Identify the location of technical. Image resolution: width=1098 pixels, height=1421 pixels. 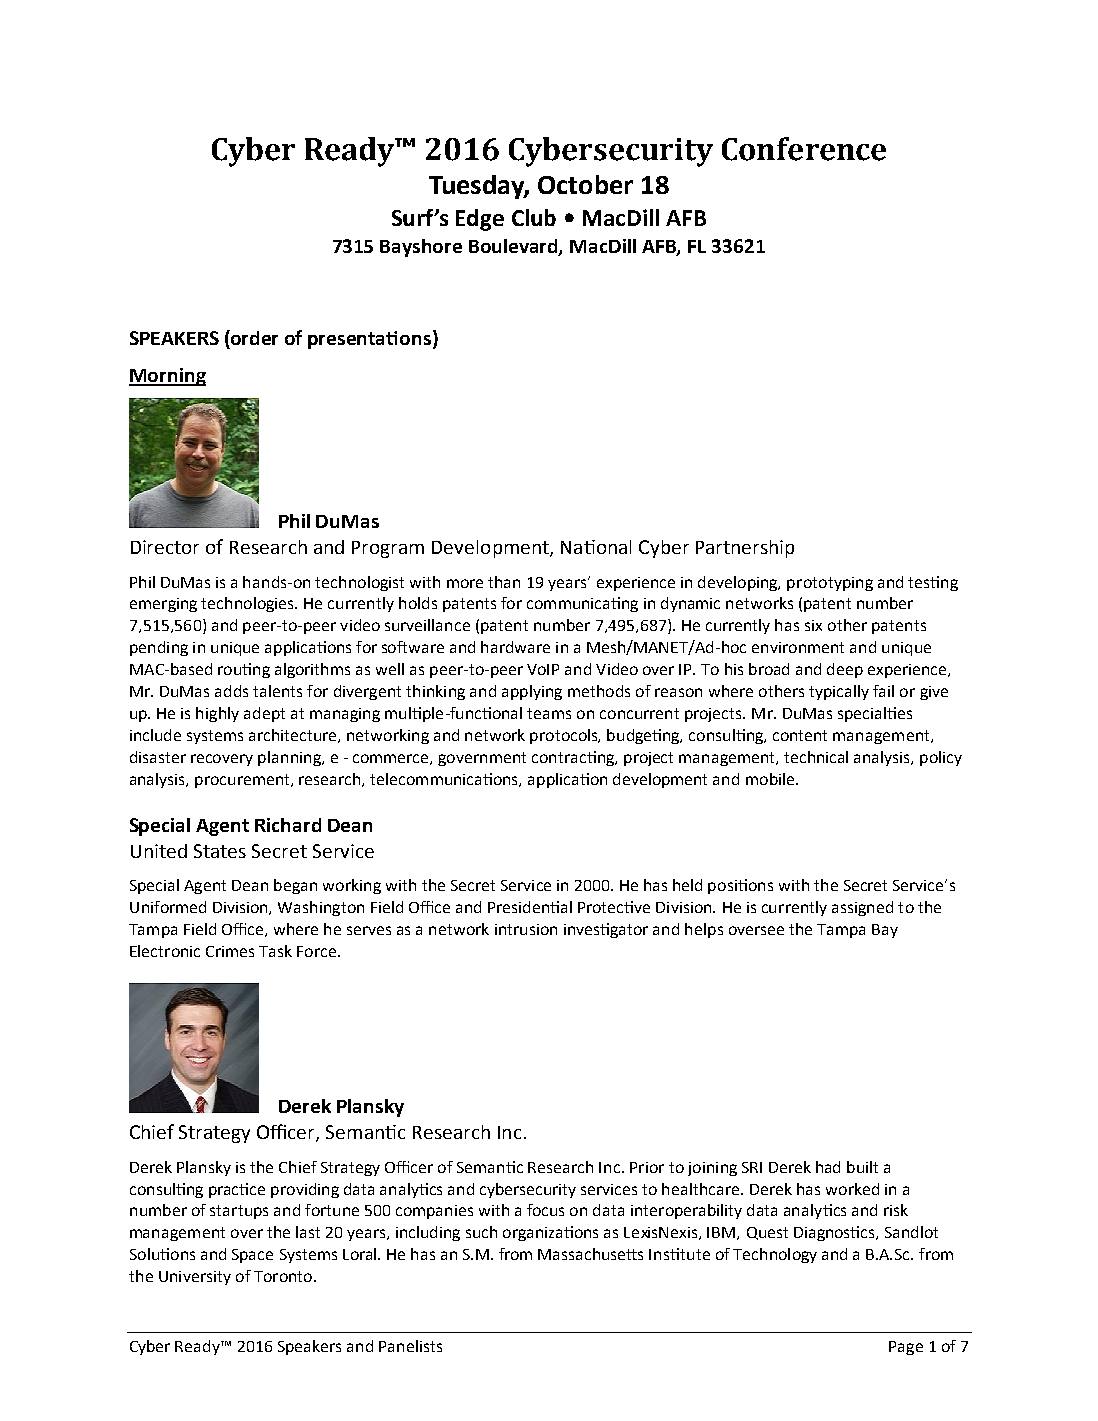
(816, 757).
